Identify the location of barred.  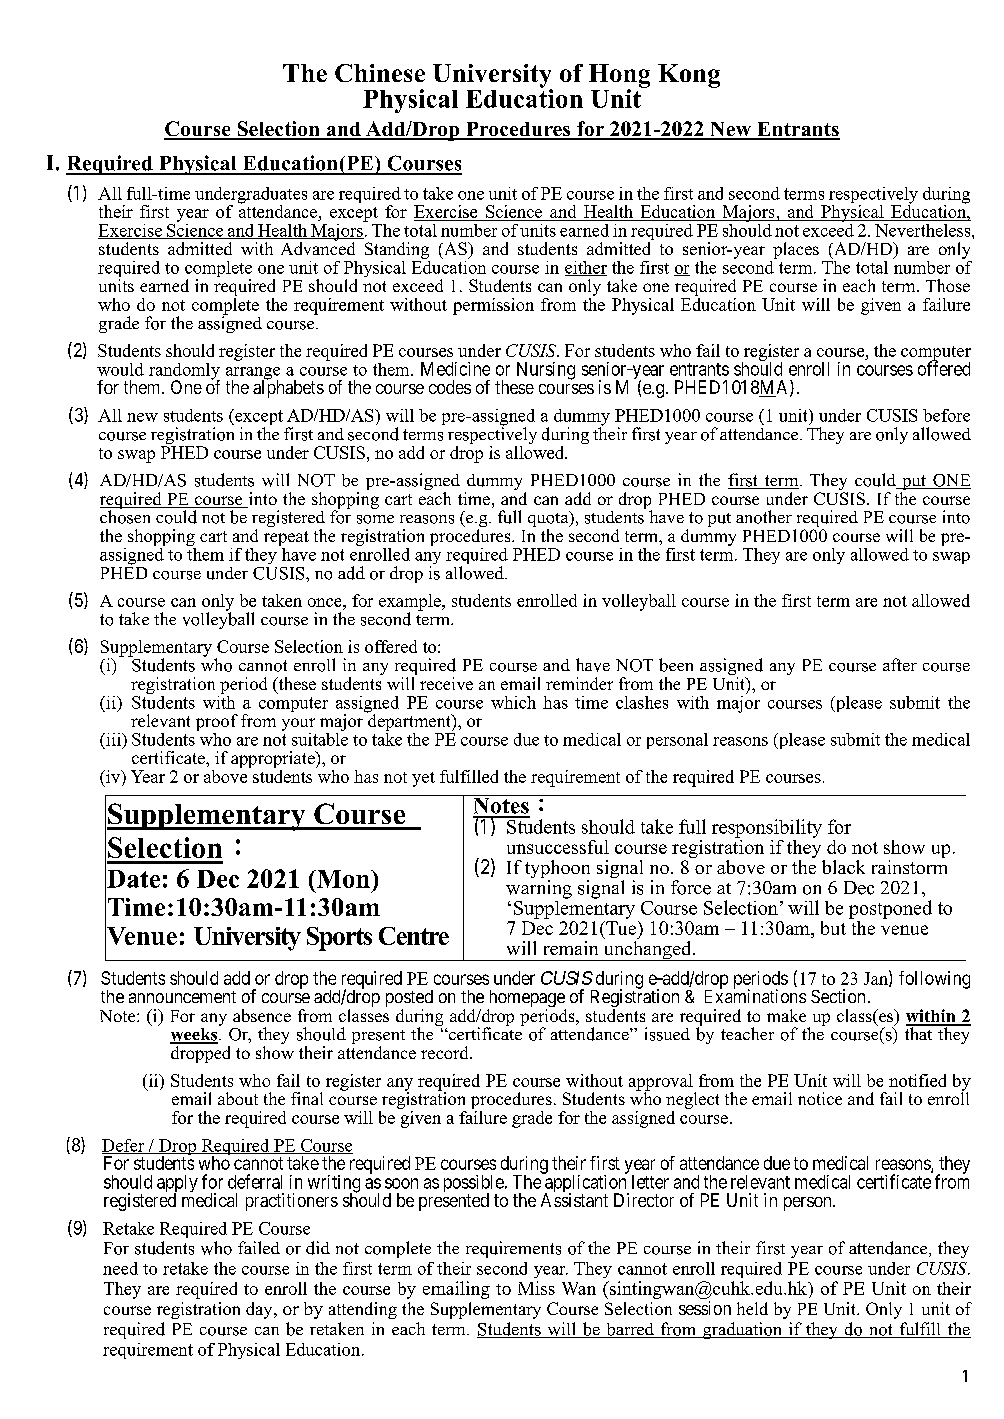
(630, 1330).
